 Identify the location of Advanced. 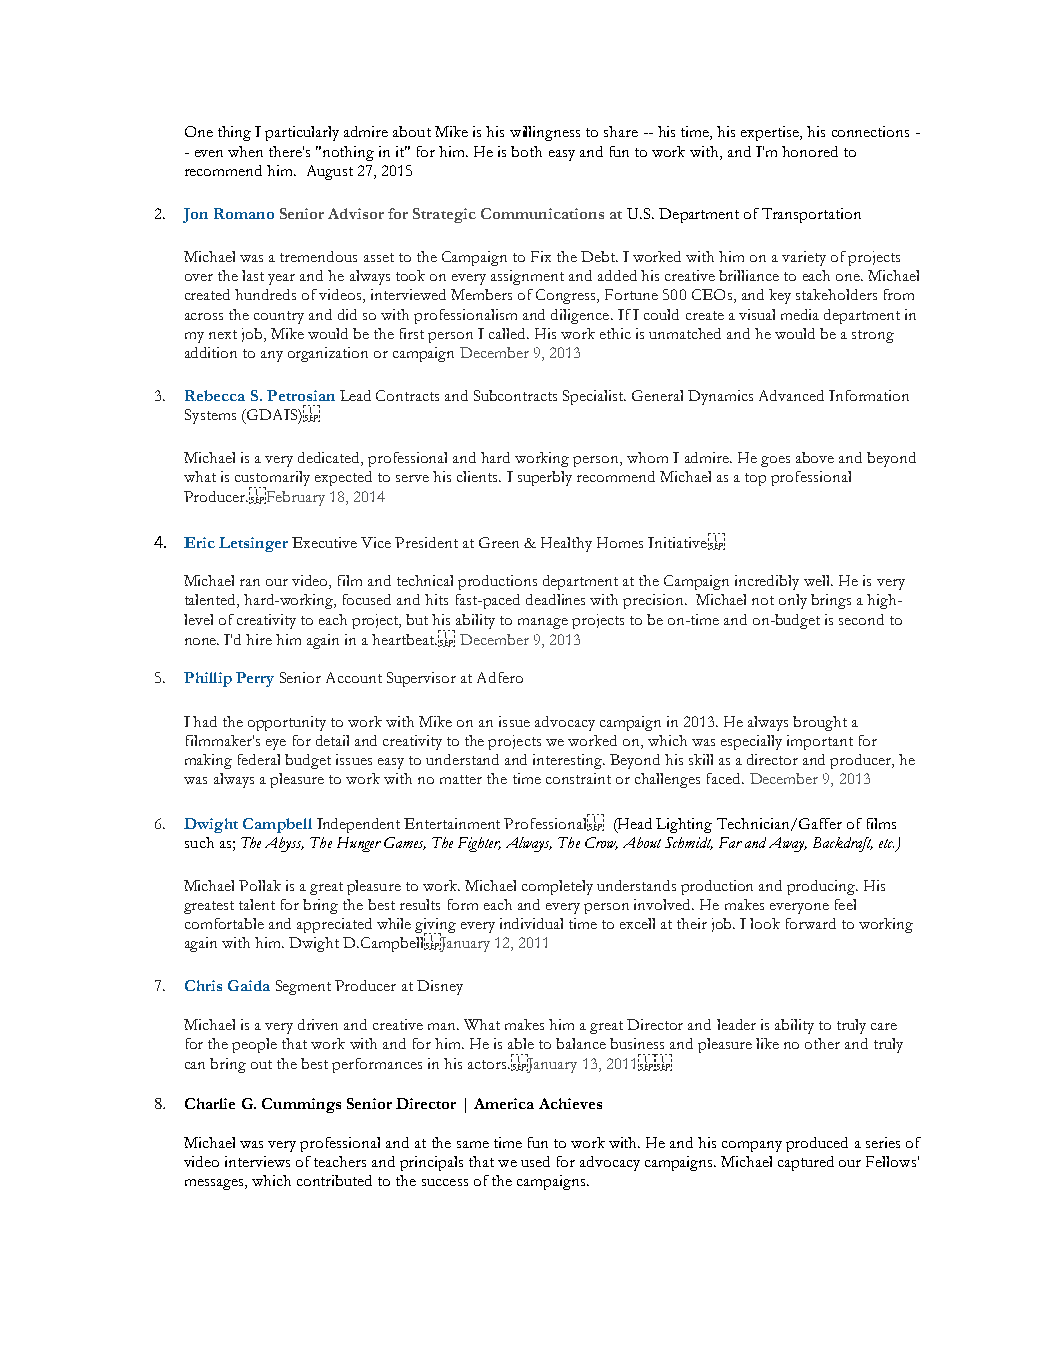
(791, 395).
